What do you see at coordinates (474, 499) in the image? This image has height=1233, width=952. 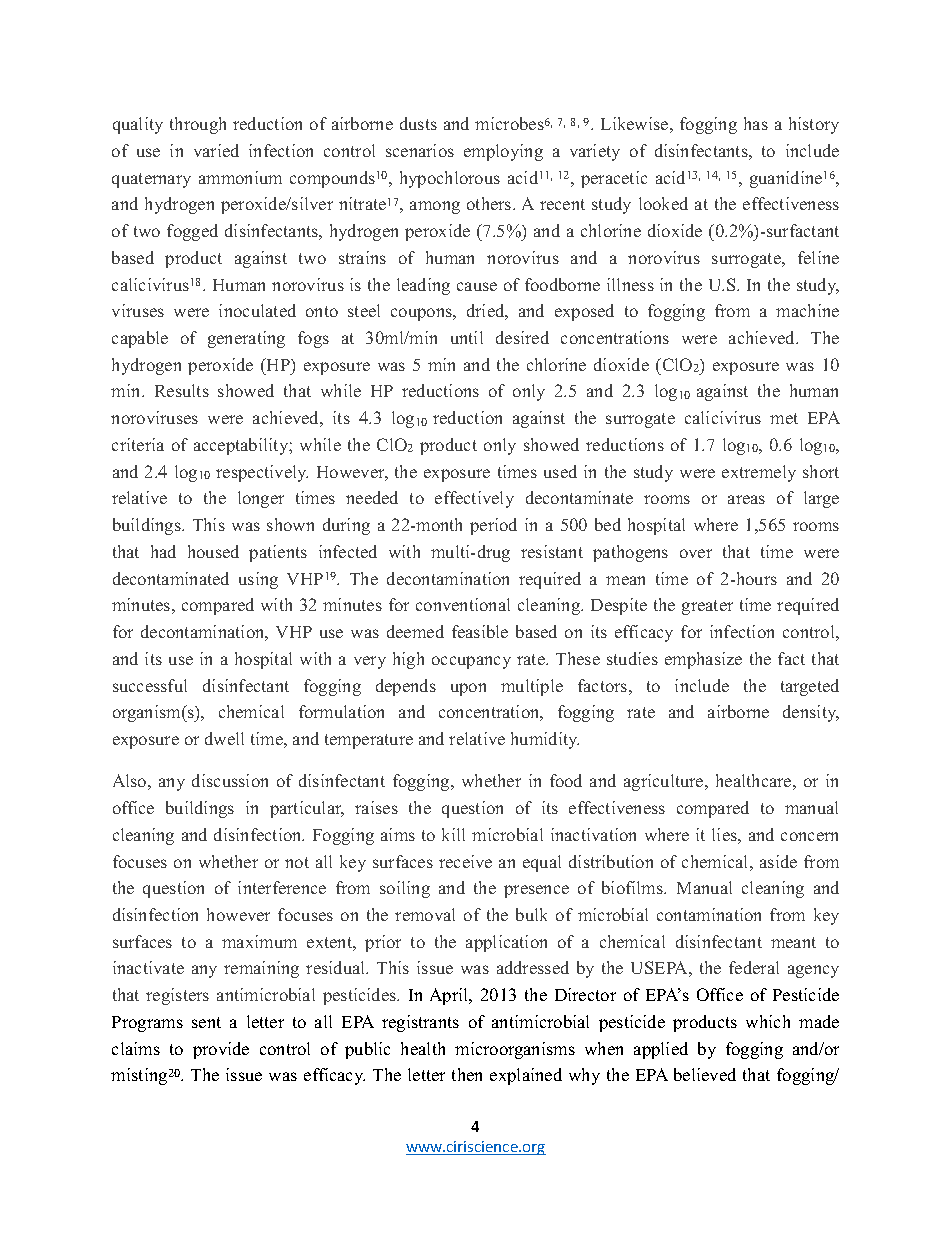 I see `effectively` at bounding box center [474, 499].
